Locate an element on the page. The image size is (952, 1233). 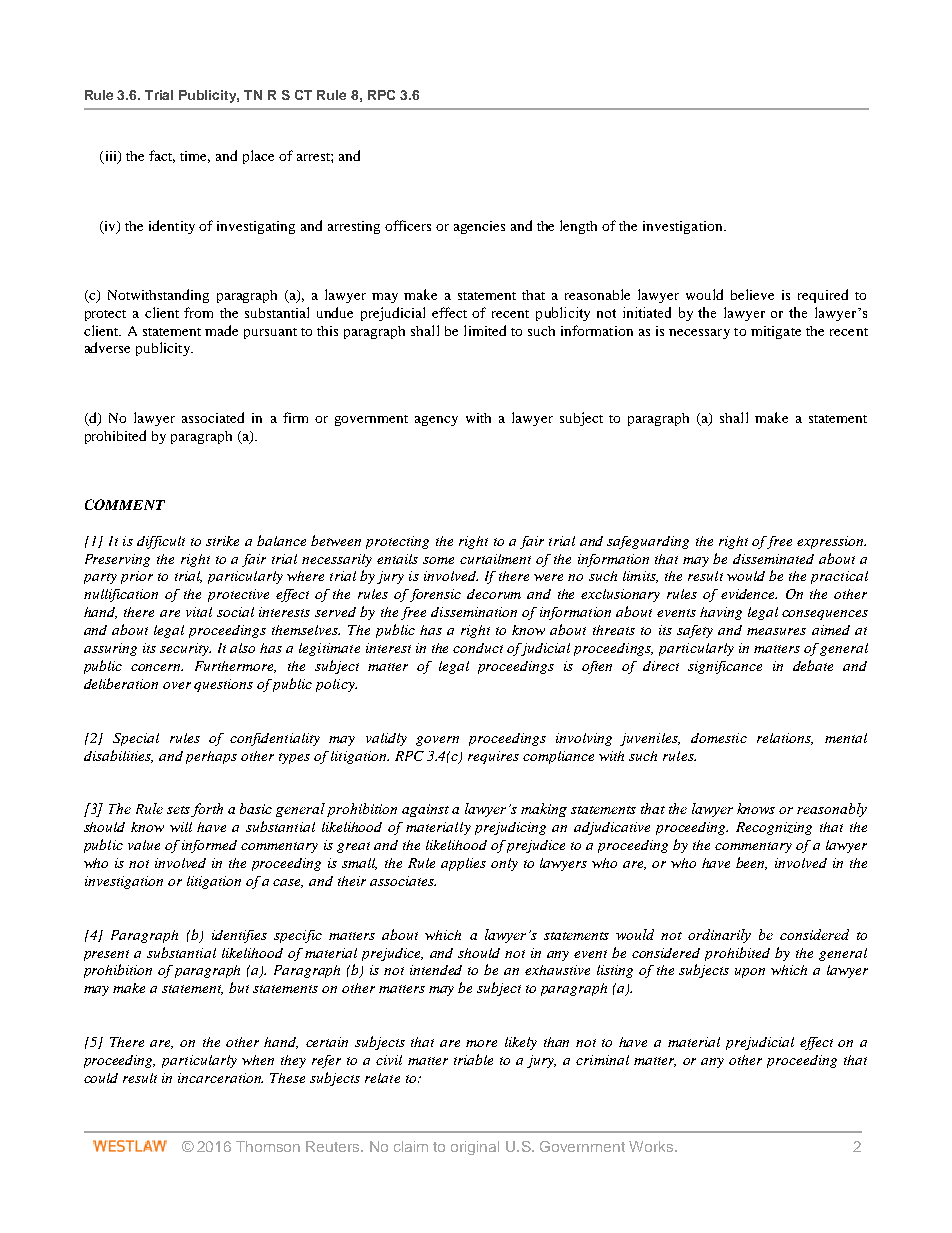
time is located at coordinates (195, 157).
